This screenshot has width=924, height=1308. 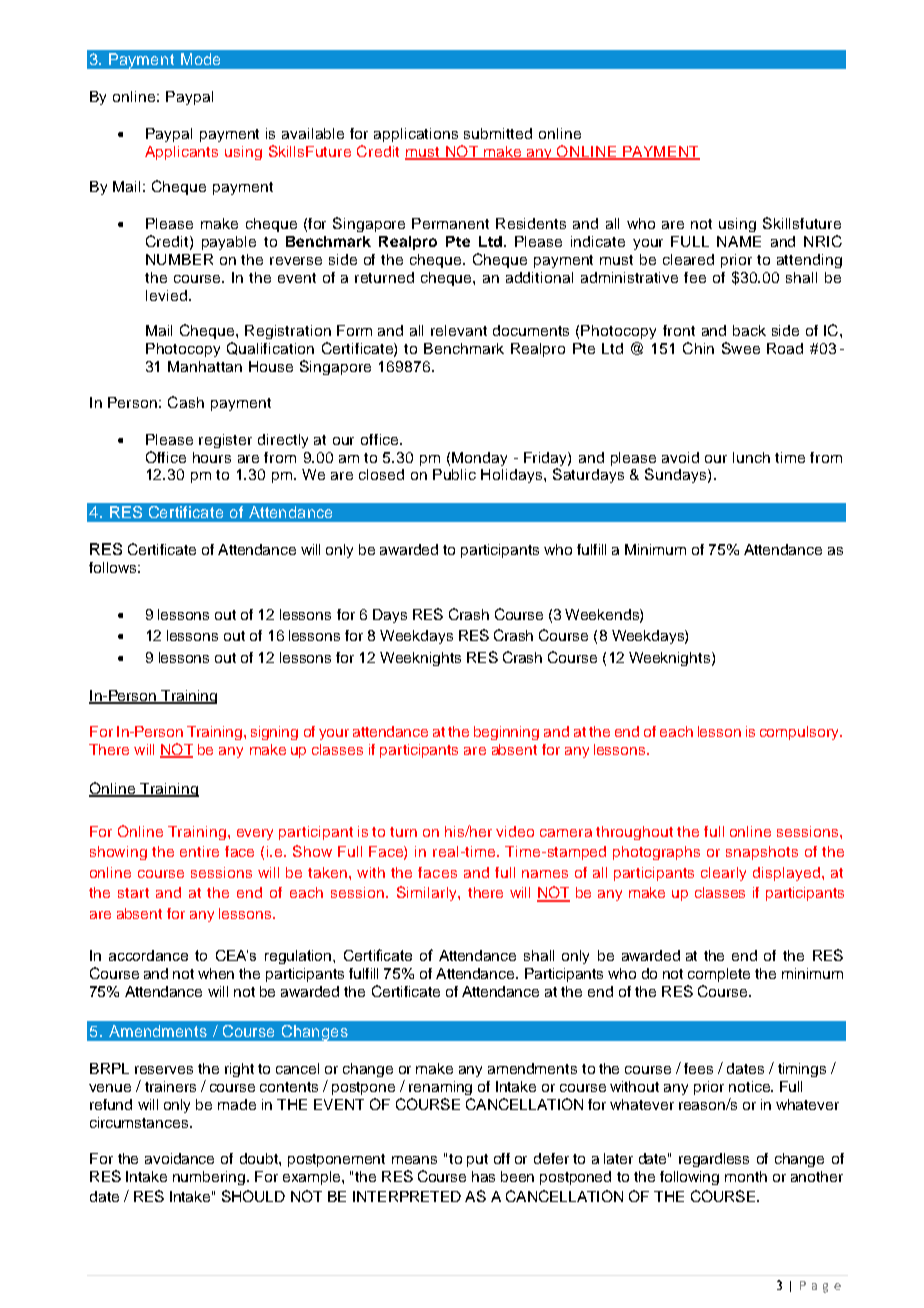 I want to click on start, so click(x=133, y=893).
